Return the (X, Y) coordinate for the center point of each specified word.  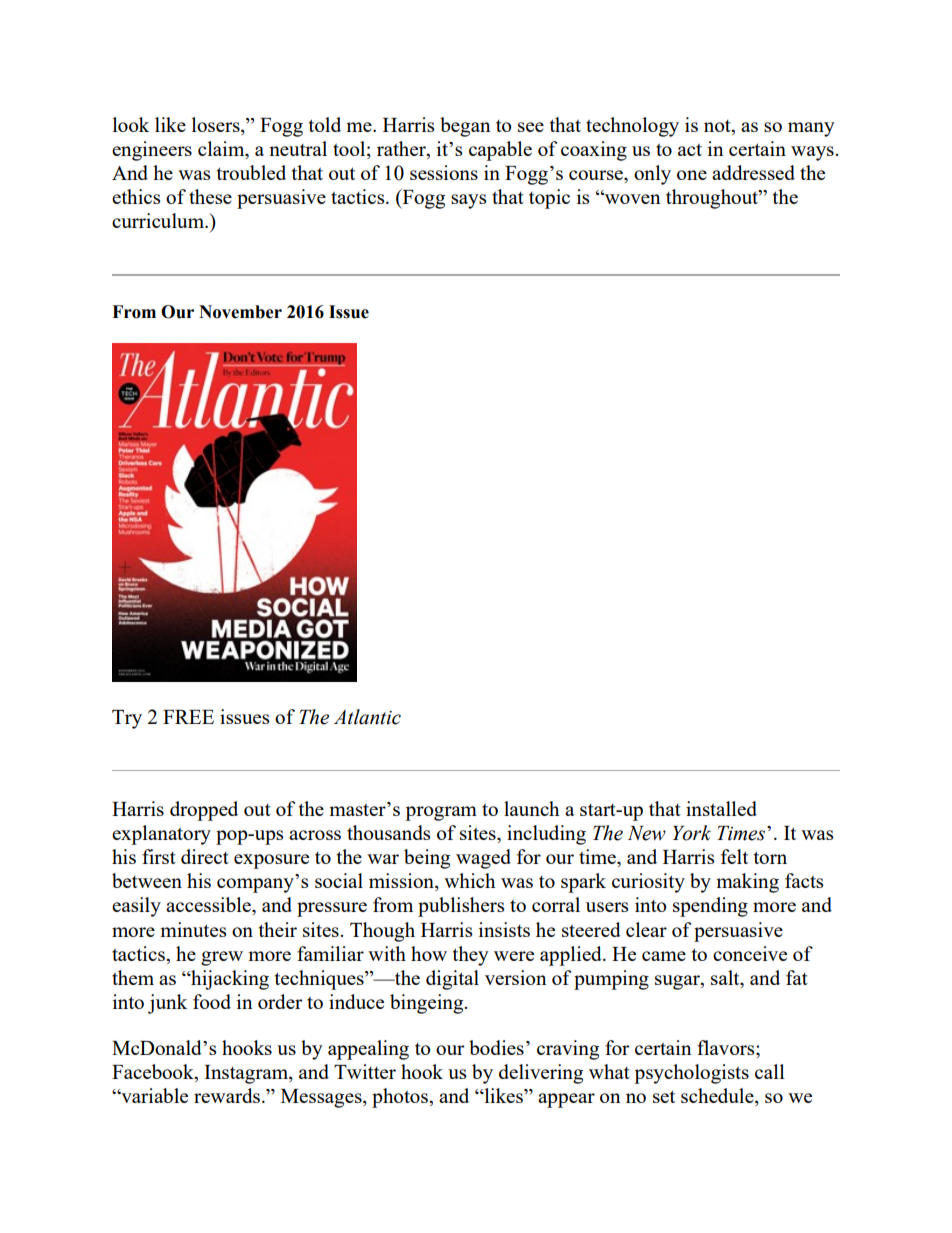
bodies (496, 1047)
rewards (227, 1095)
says (468, 201)
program (441, 813)
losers (217, 124)
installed (721, 808)
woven (631, 198)
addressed (753, 172)
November (240, 312)
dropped (204, 811)
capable (500, 151)
